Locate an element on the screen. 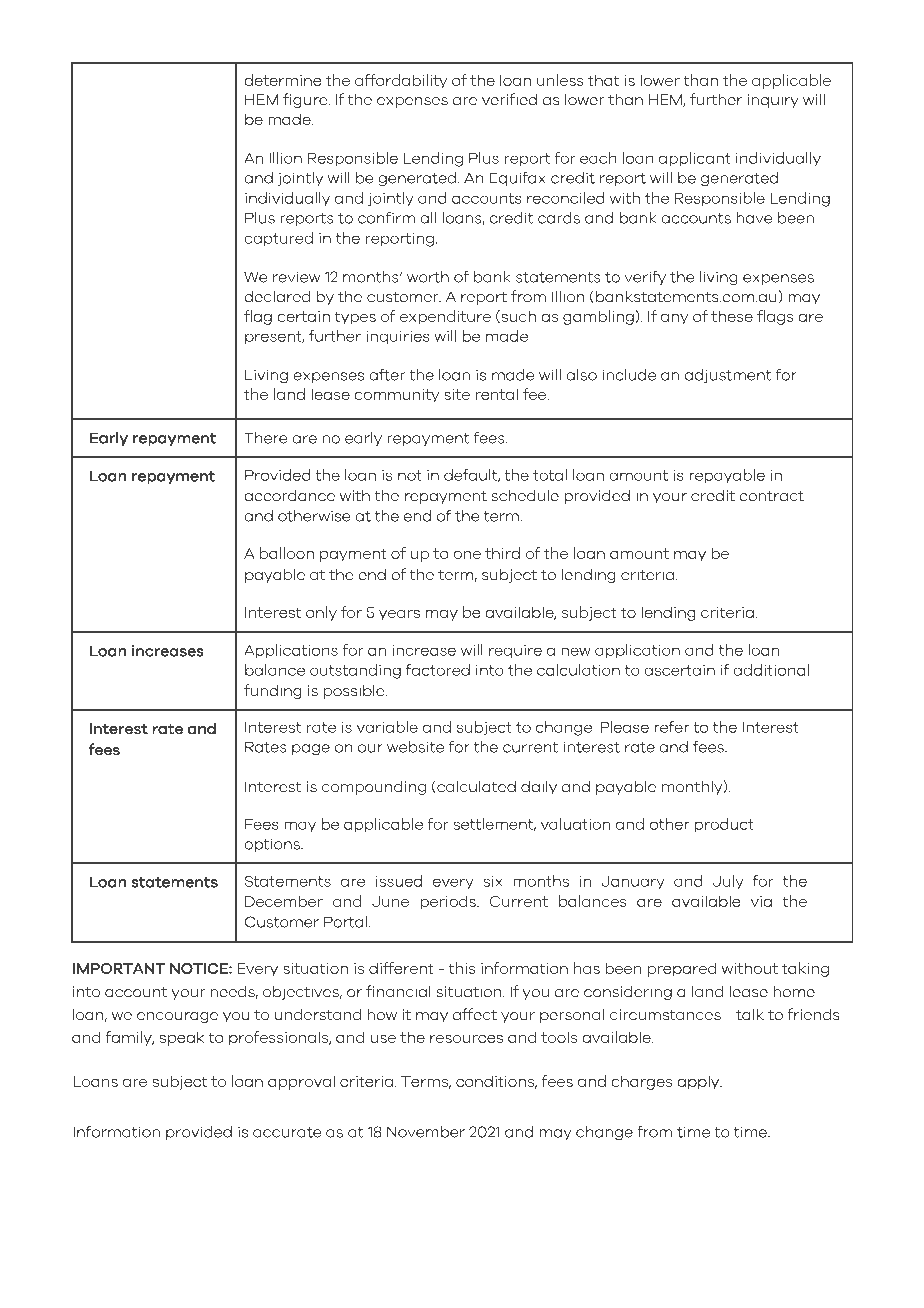 This screenshot has width=924, height=1308. verified is located at coordinates (509, 99).
